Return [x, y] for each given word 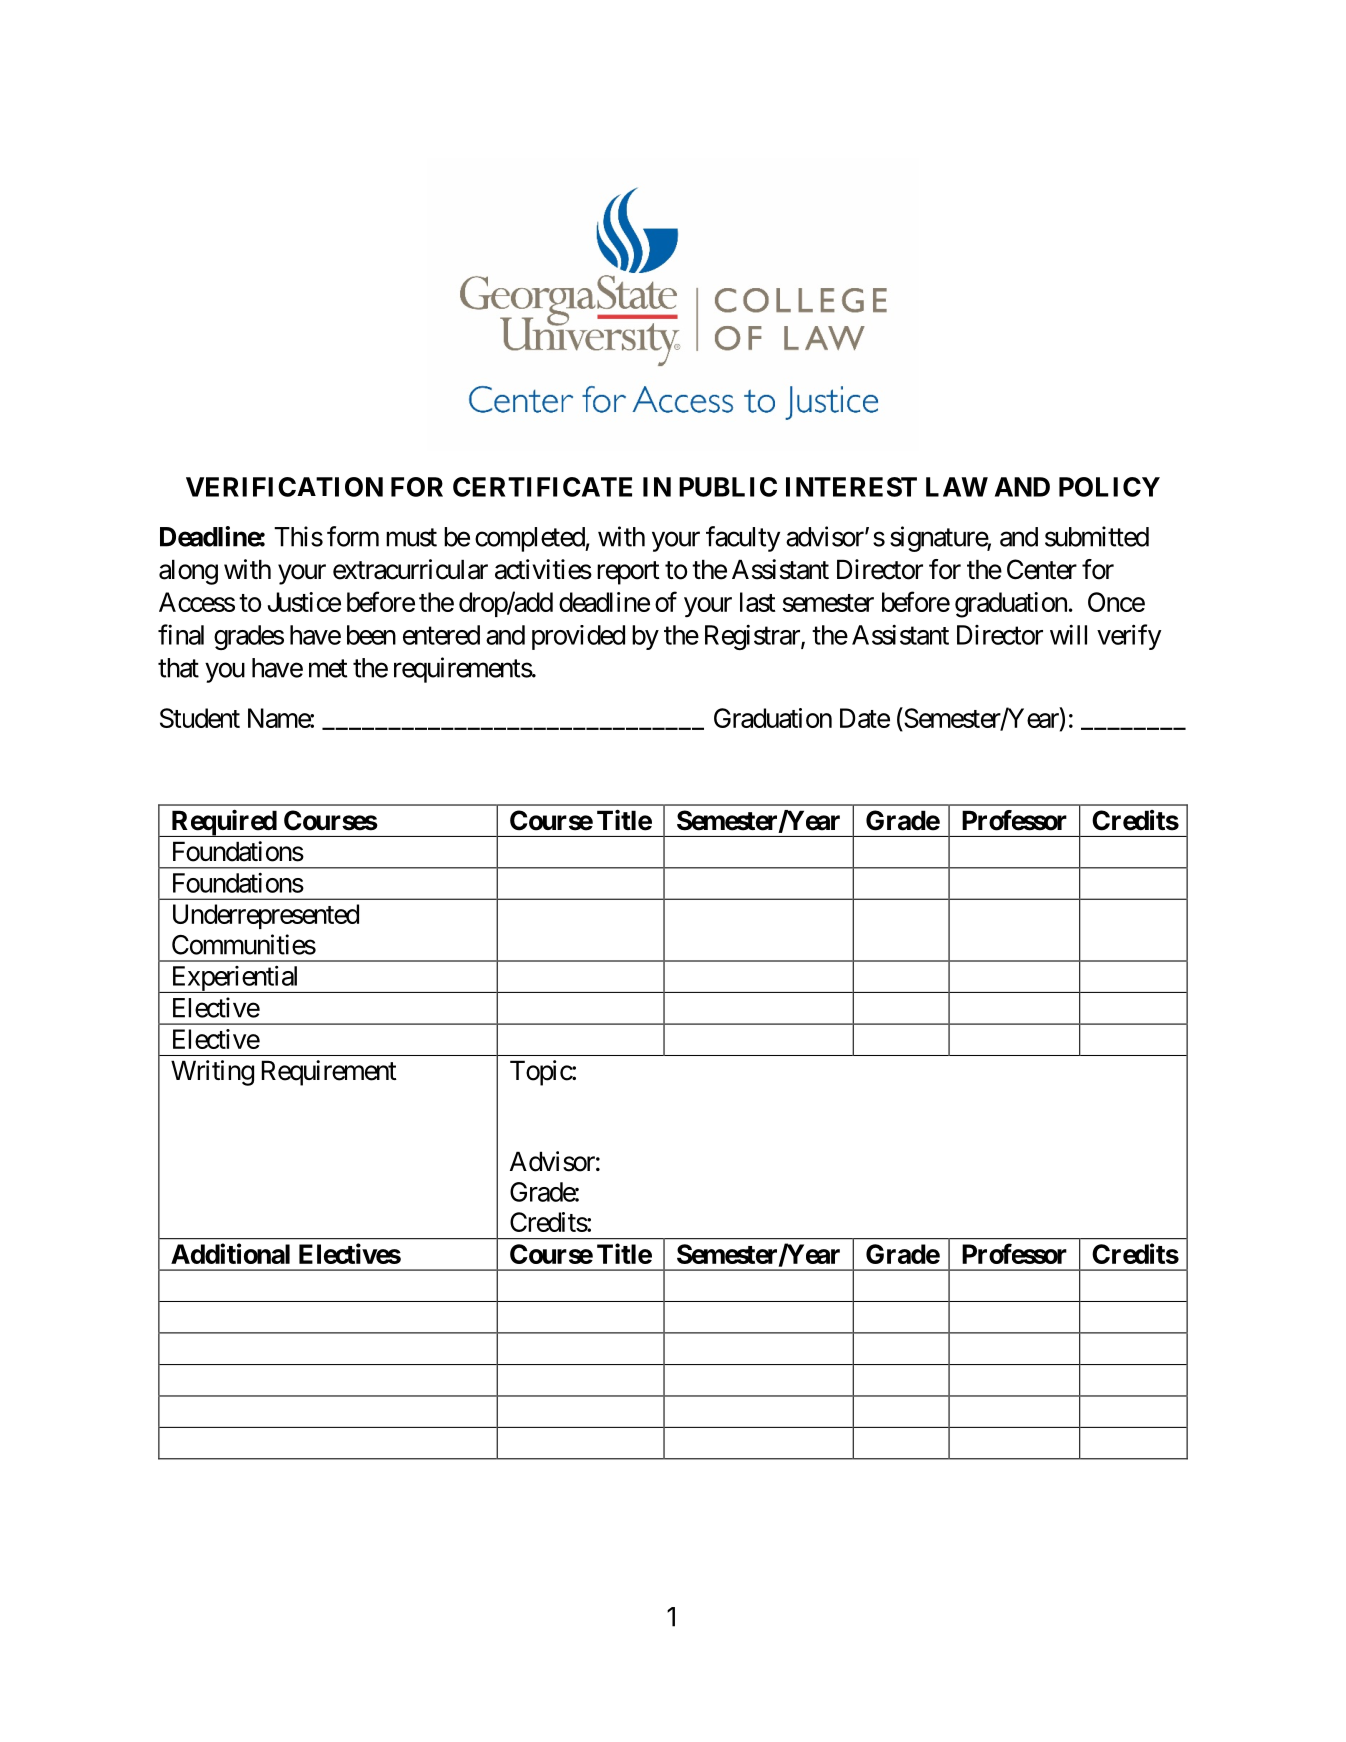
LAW [957, 487]
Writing [212, 1073]
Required [223, 823]
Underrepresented [266, 916]
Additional [230, 1253]
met [328, 669]
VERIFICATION [284, 487]
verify [1129, 637]
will [1068, 634]
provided [578, 637]
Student [200, 718]
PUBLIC [728, 487]
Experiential [235, 979]
